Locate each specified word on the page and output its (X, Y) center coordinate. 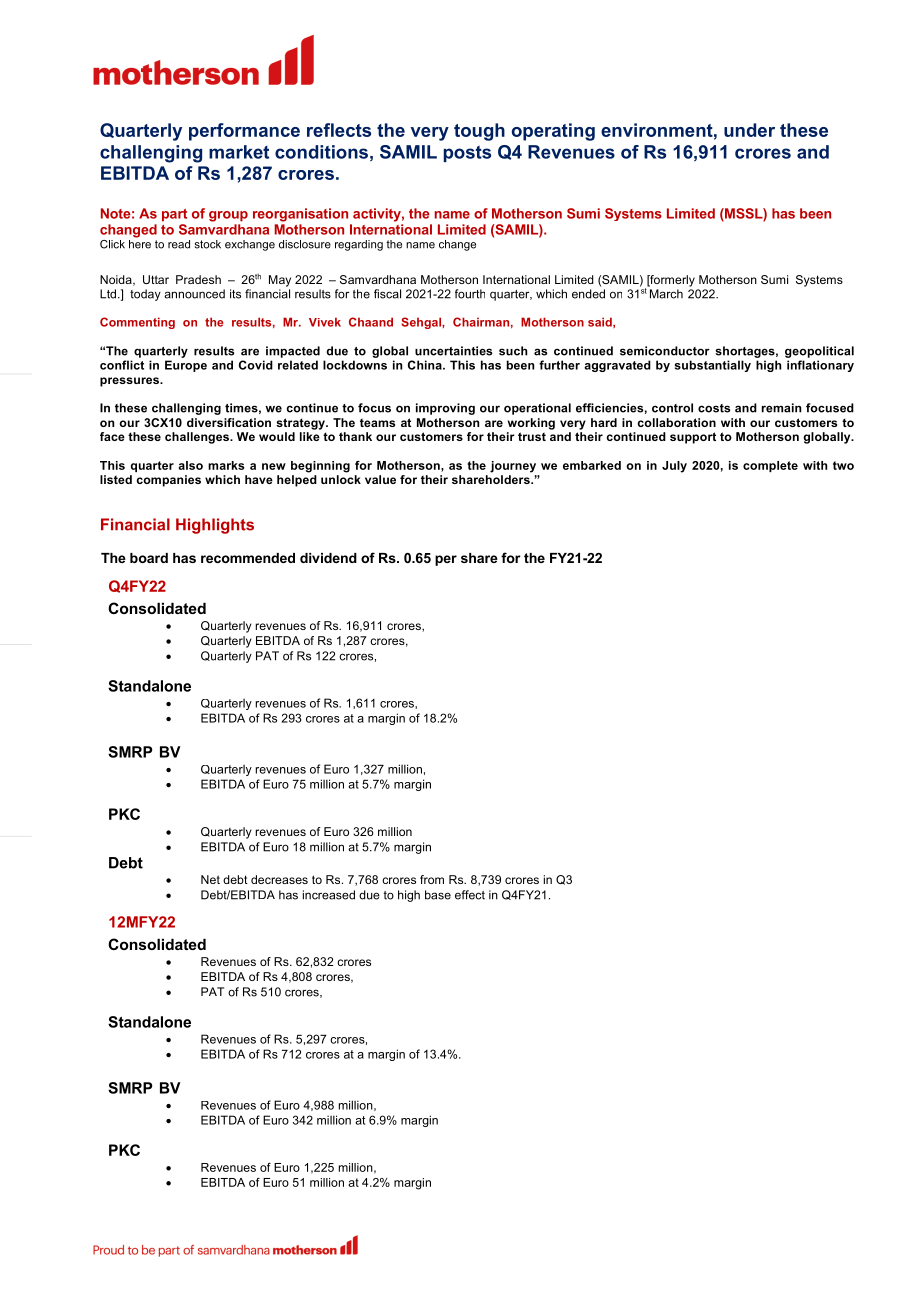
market (239, 152)
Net (210, 879)
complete (770, 466)
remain (781, 408)
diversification (229, 422)
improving (445, 409)
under (749, 130)
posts (467, 154)
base (438, 895)
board (149, 558)
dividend (328, 558)
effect (470, 895)
